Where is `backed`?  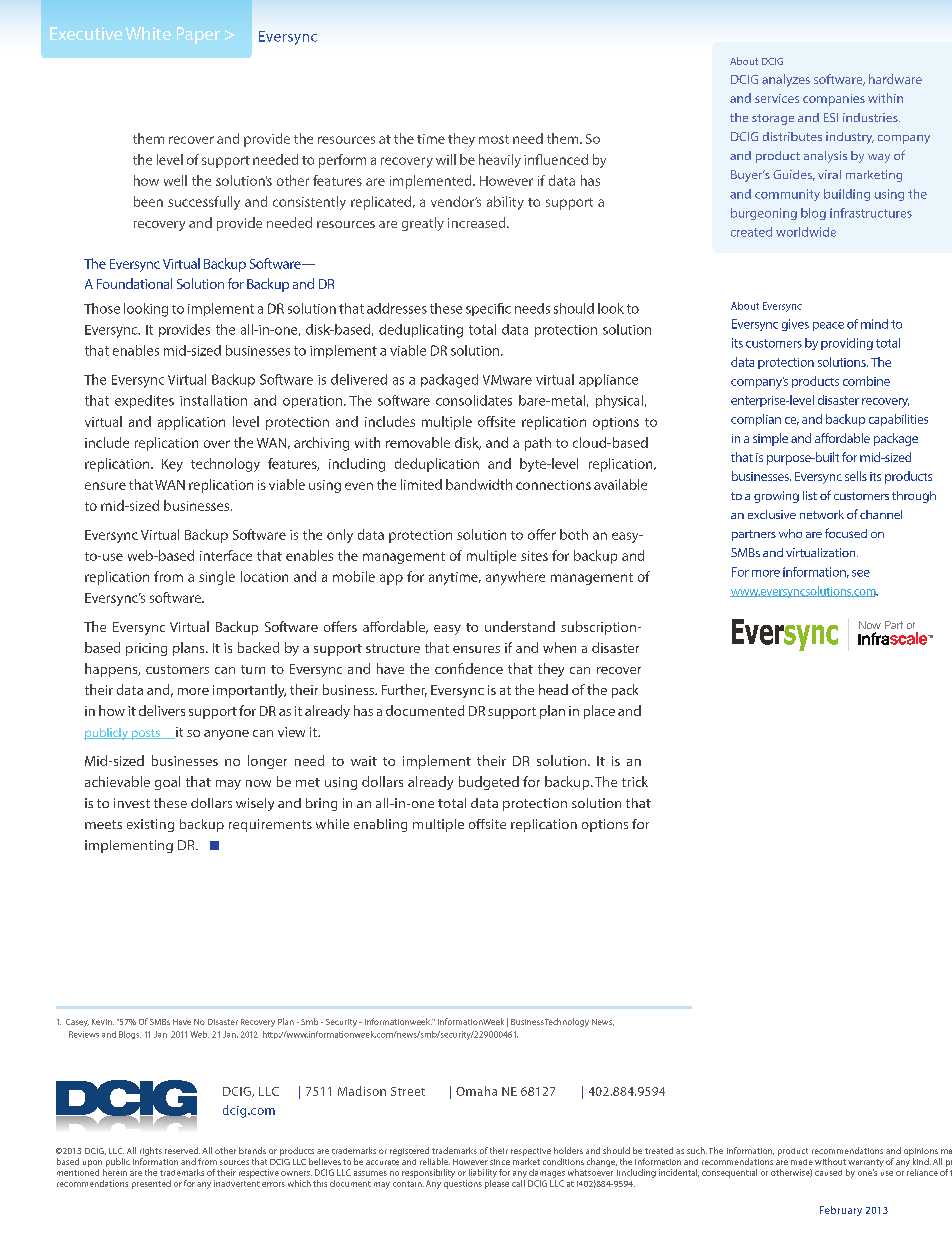 backed is located at coordinates (258, 647).
